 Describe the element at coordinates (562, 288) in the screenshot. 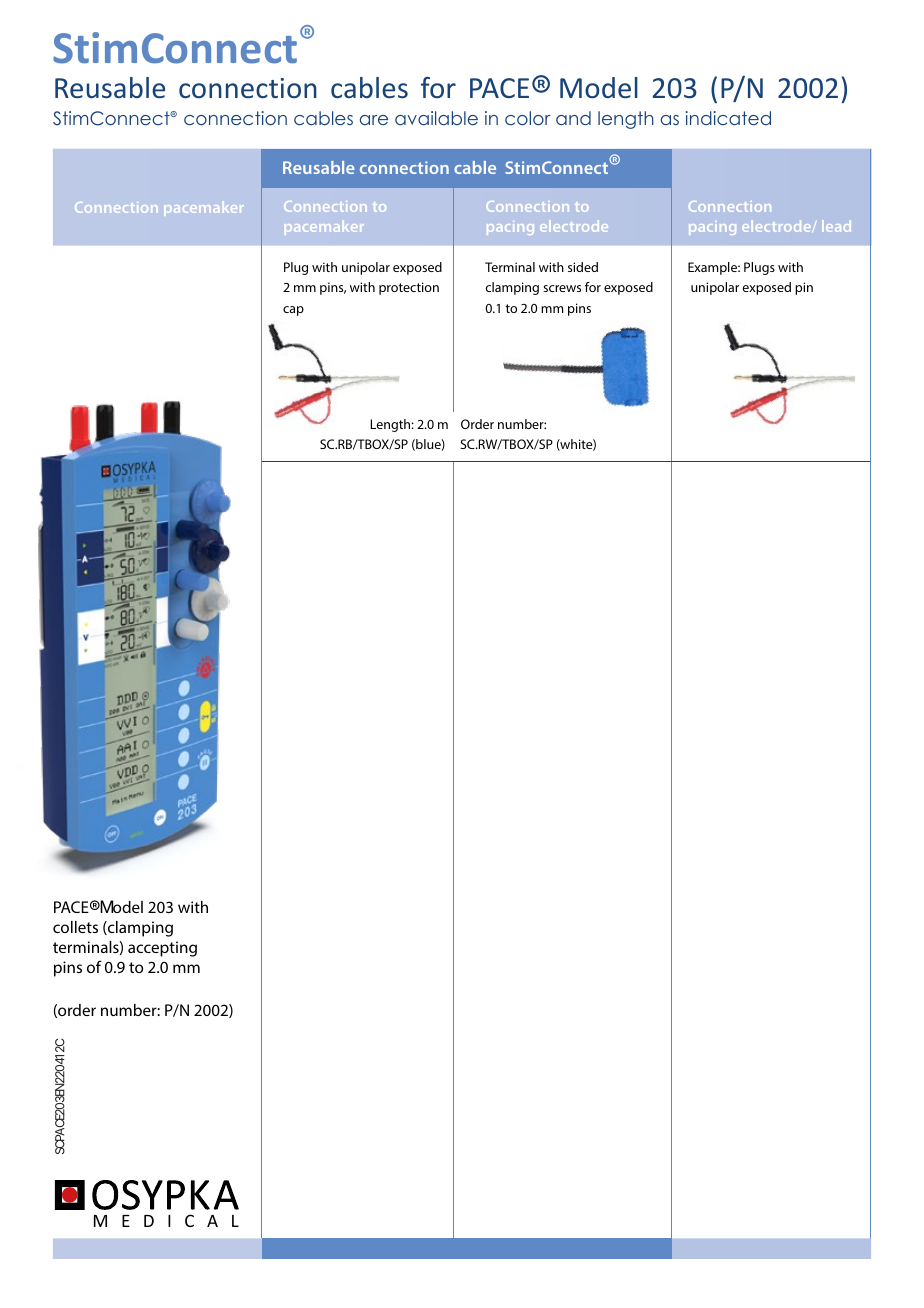

I see `screws` at that location.
